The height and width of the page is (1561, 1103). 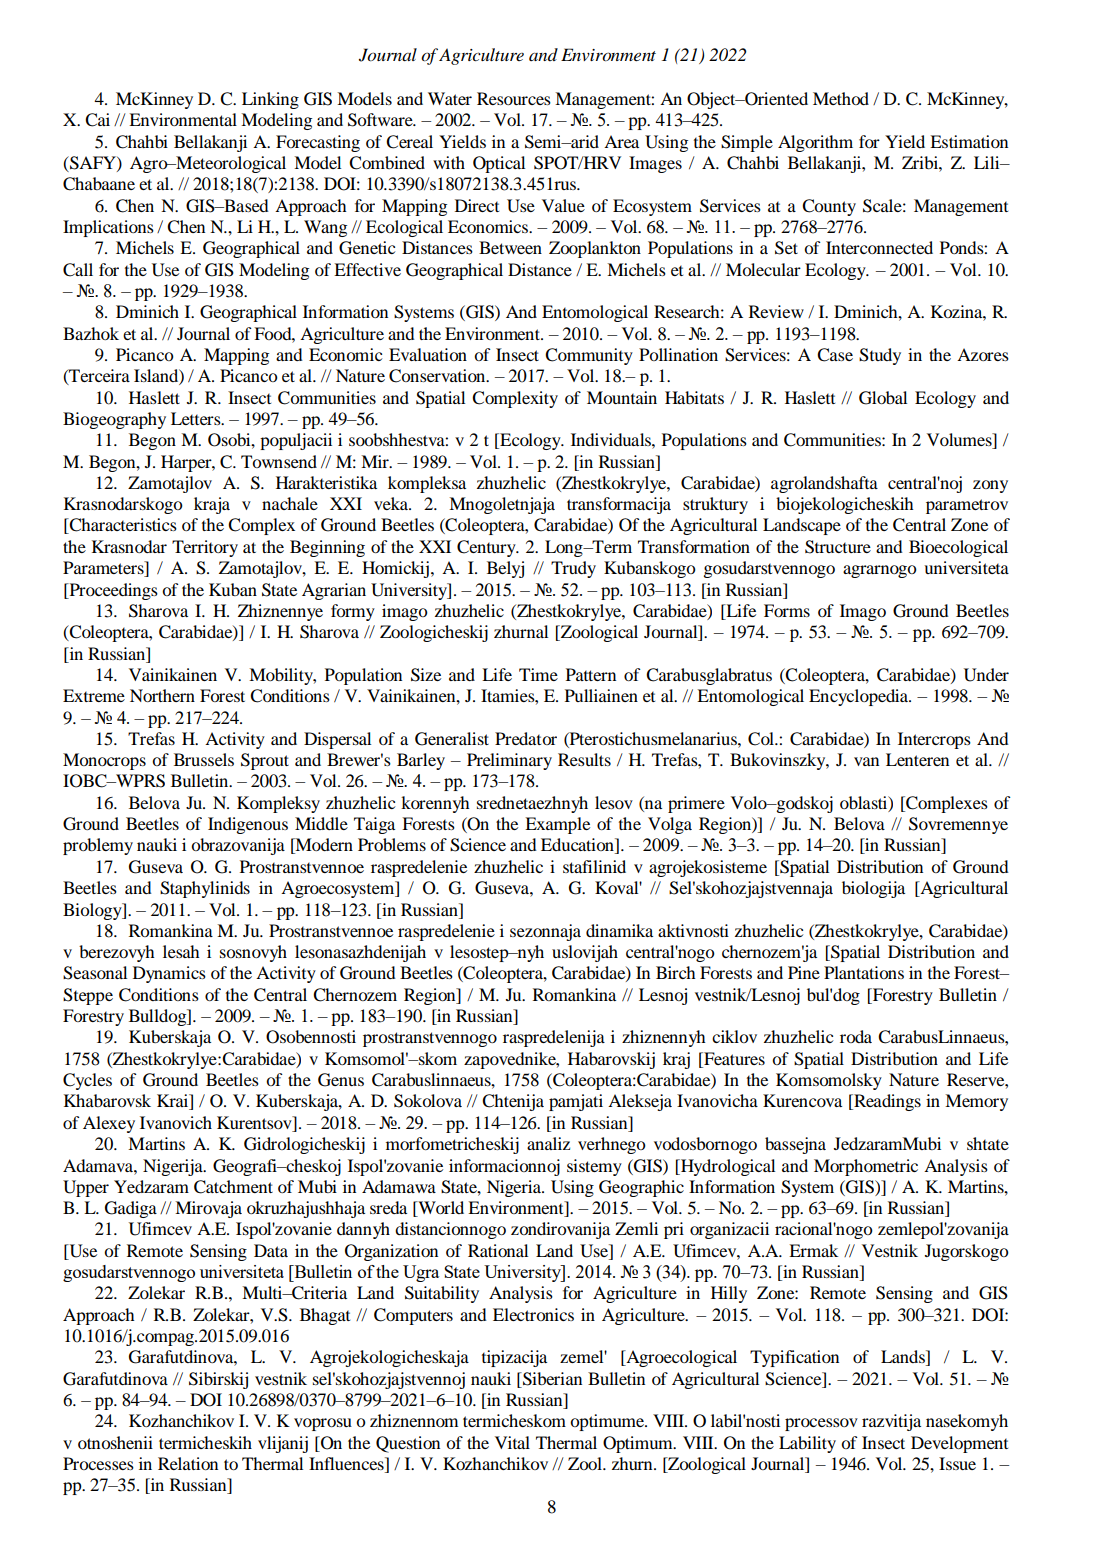 I want to click on Dynamics, so click(x=169, y=974).
